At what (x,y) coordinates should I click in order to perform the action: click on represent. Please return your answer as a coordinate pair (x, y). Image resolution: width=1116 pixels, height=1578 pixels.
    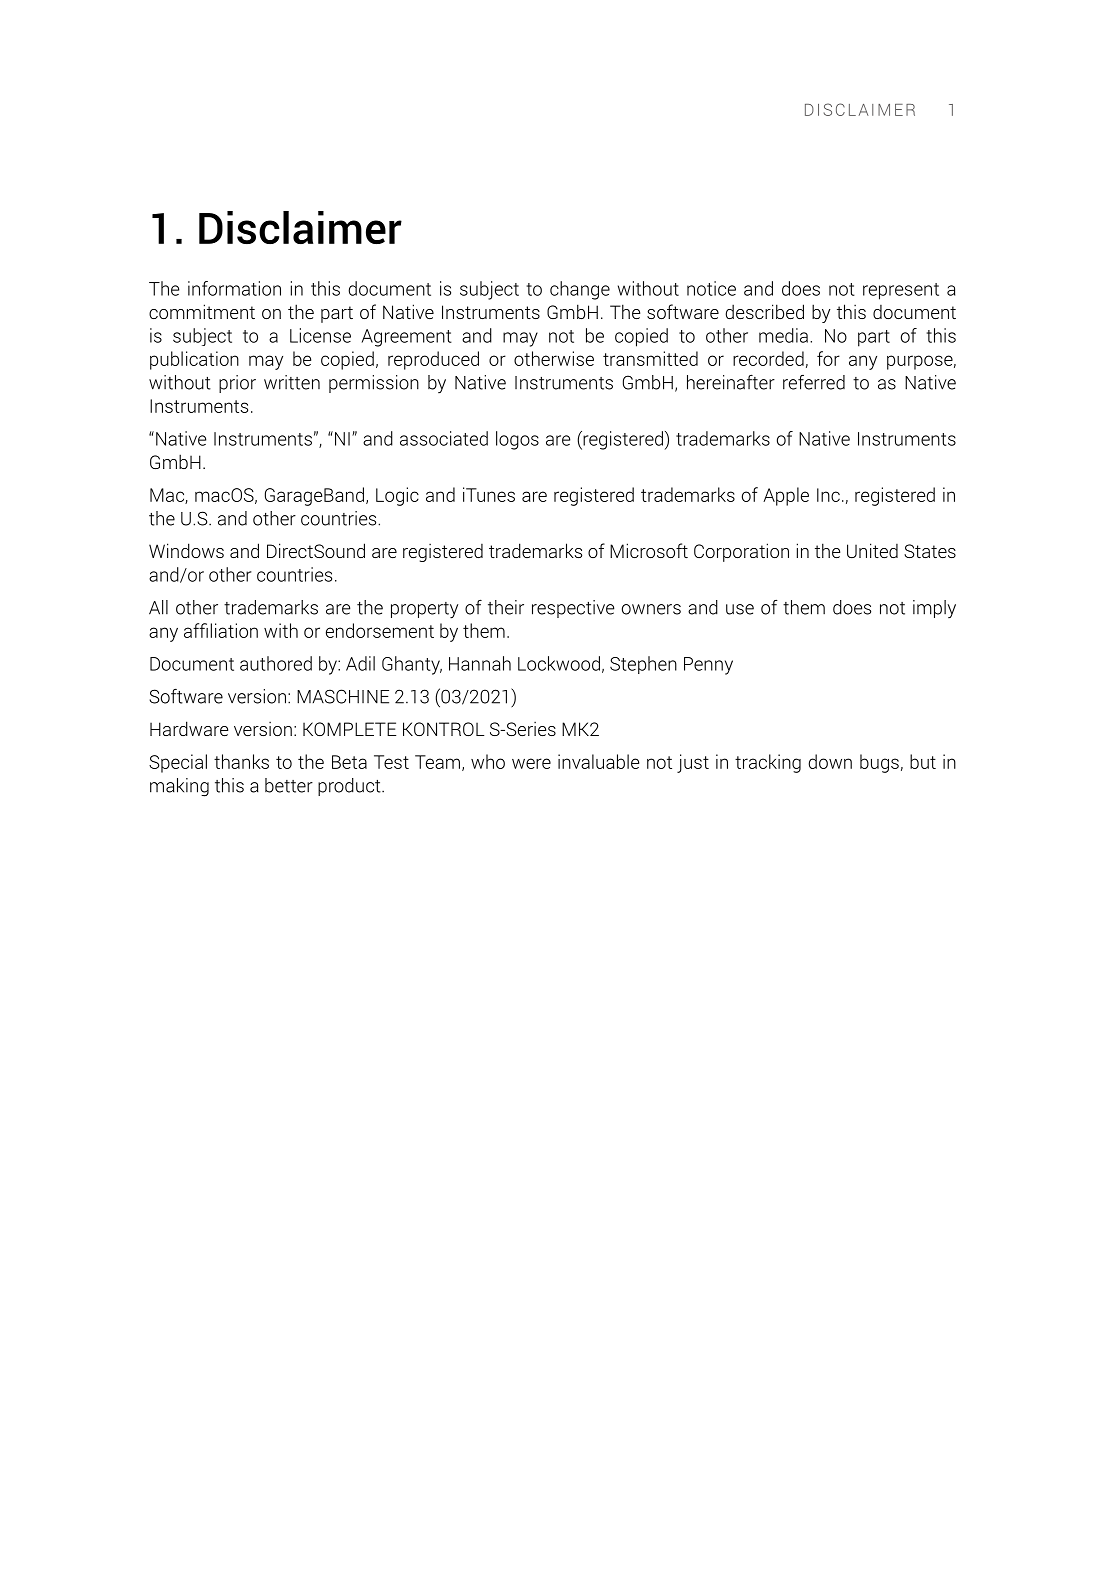
    Looking at the image, I should click on (901, 291).
